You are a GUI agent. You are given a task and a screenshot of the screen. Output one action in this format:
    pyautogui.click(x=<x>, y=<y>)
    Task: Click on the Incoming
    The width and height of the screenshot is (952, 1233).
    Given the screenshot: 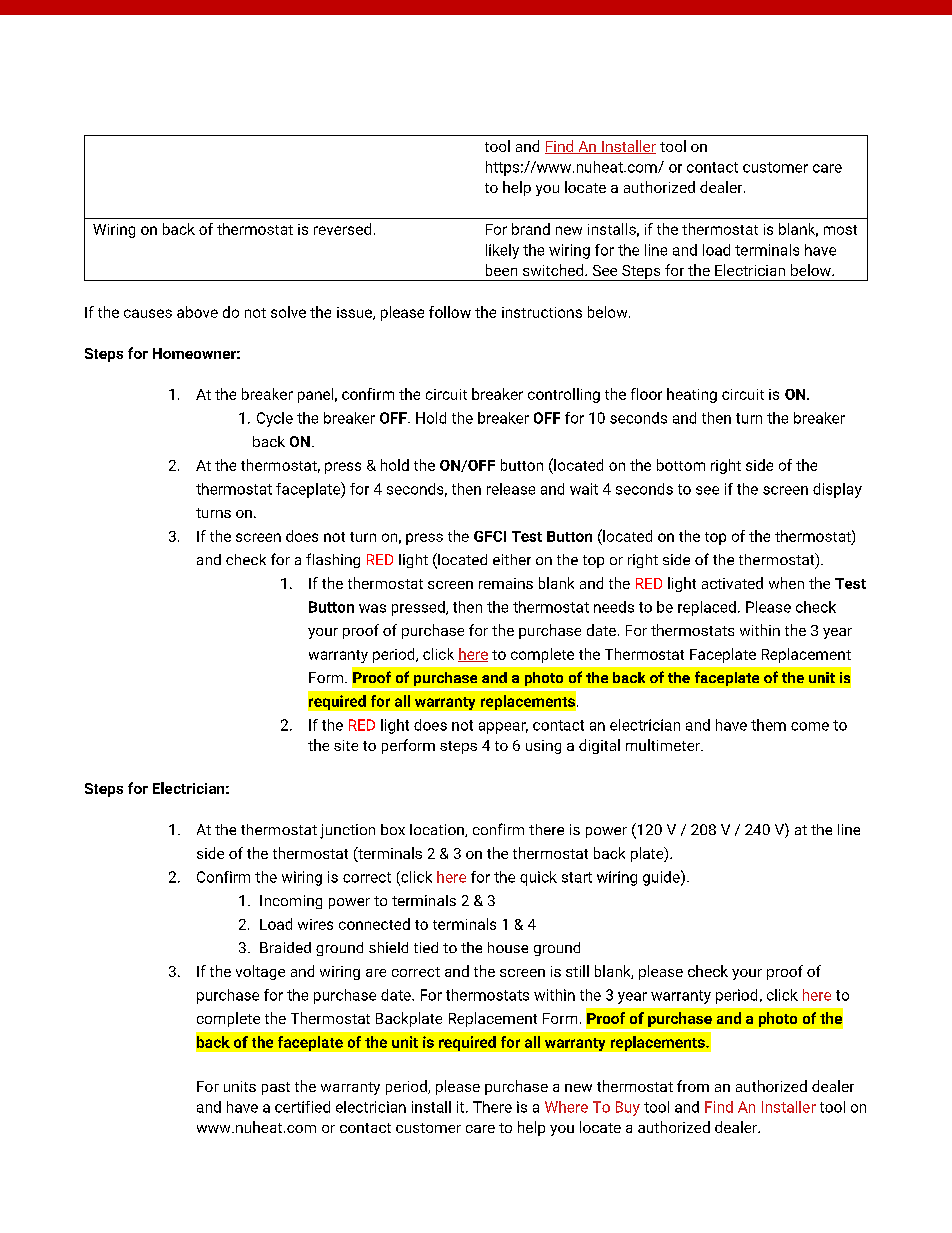 What is the action you would take?
    pyautogui.click(x=291, y=902)
